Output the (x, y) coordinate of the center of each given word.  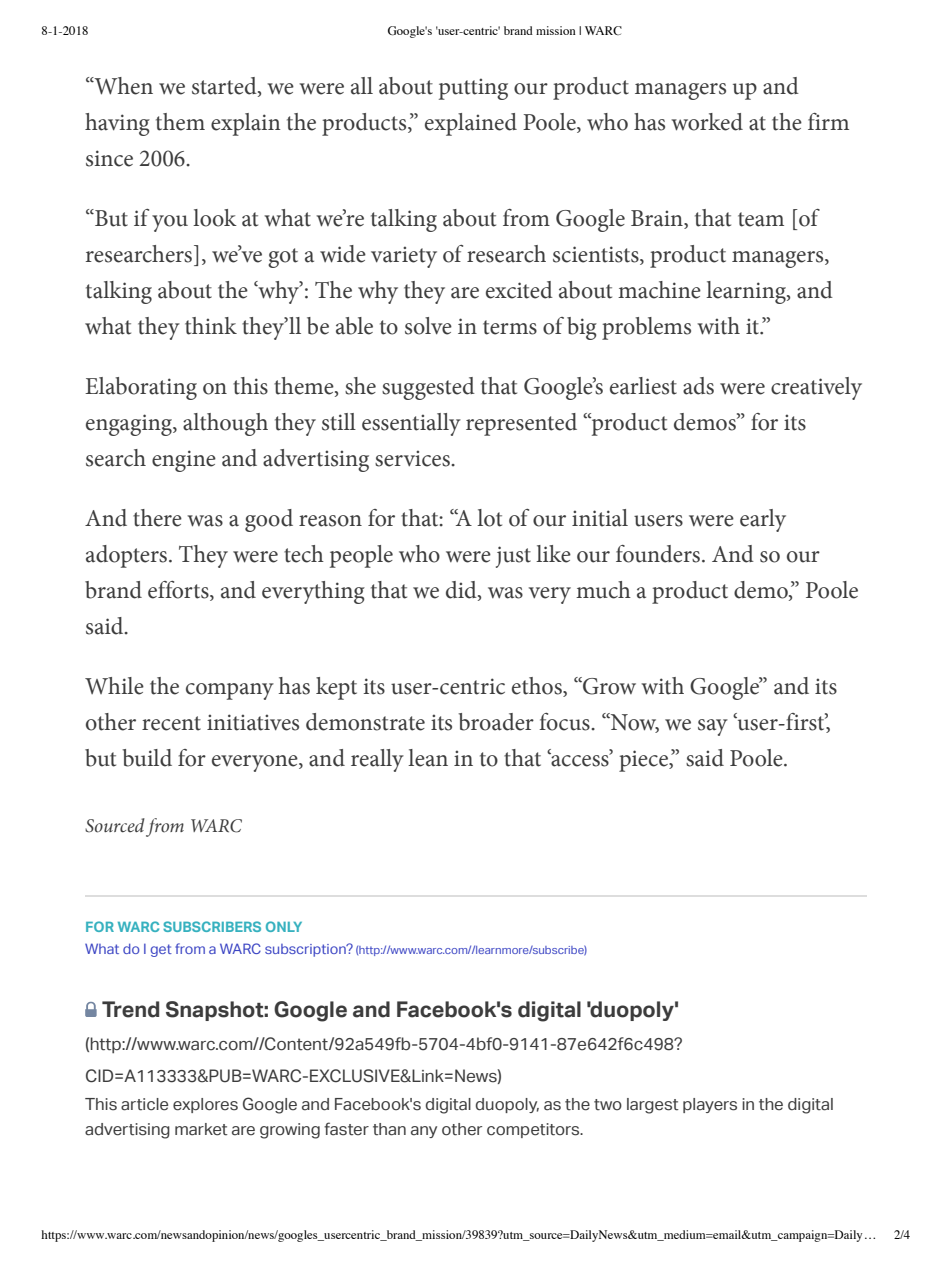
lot (489, 518)
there (157, 518)
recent (171, 723)
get (161, 950)
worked (707, 122)
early (763, 520)
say (713, 727)
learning (747, 292)
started (225, 86)
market (201, 1129)
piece (644, 761)
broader (496, 722)
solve (428, 326)
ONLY (284, 926)
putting (473, 89)
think (211, 326)
